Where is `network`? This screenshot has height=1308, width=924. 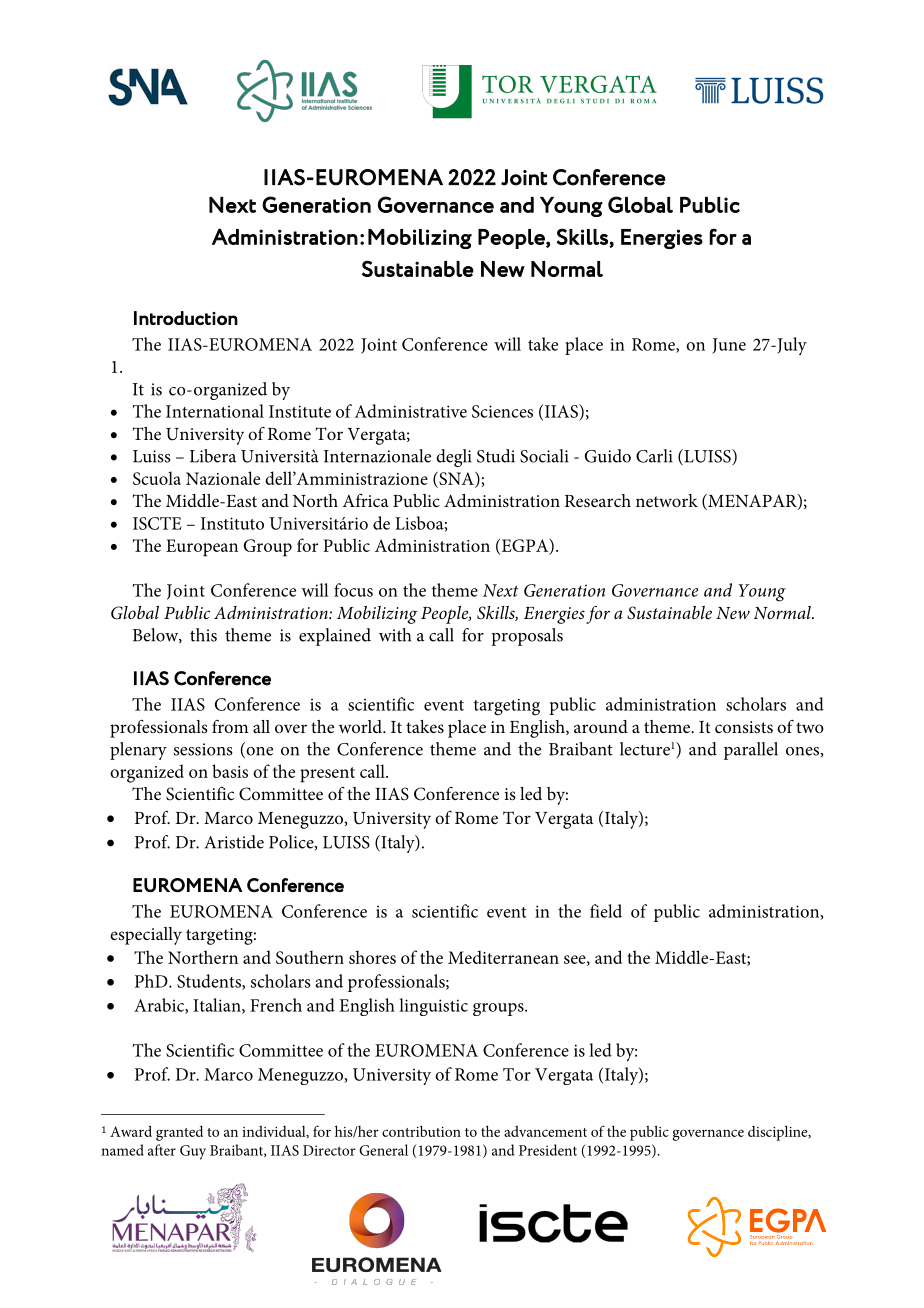 network is located at coordinates (667, 500).
